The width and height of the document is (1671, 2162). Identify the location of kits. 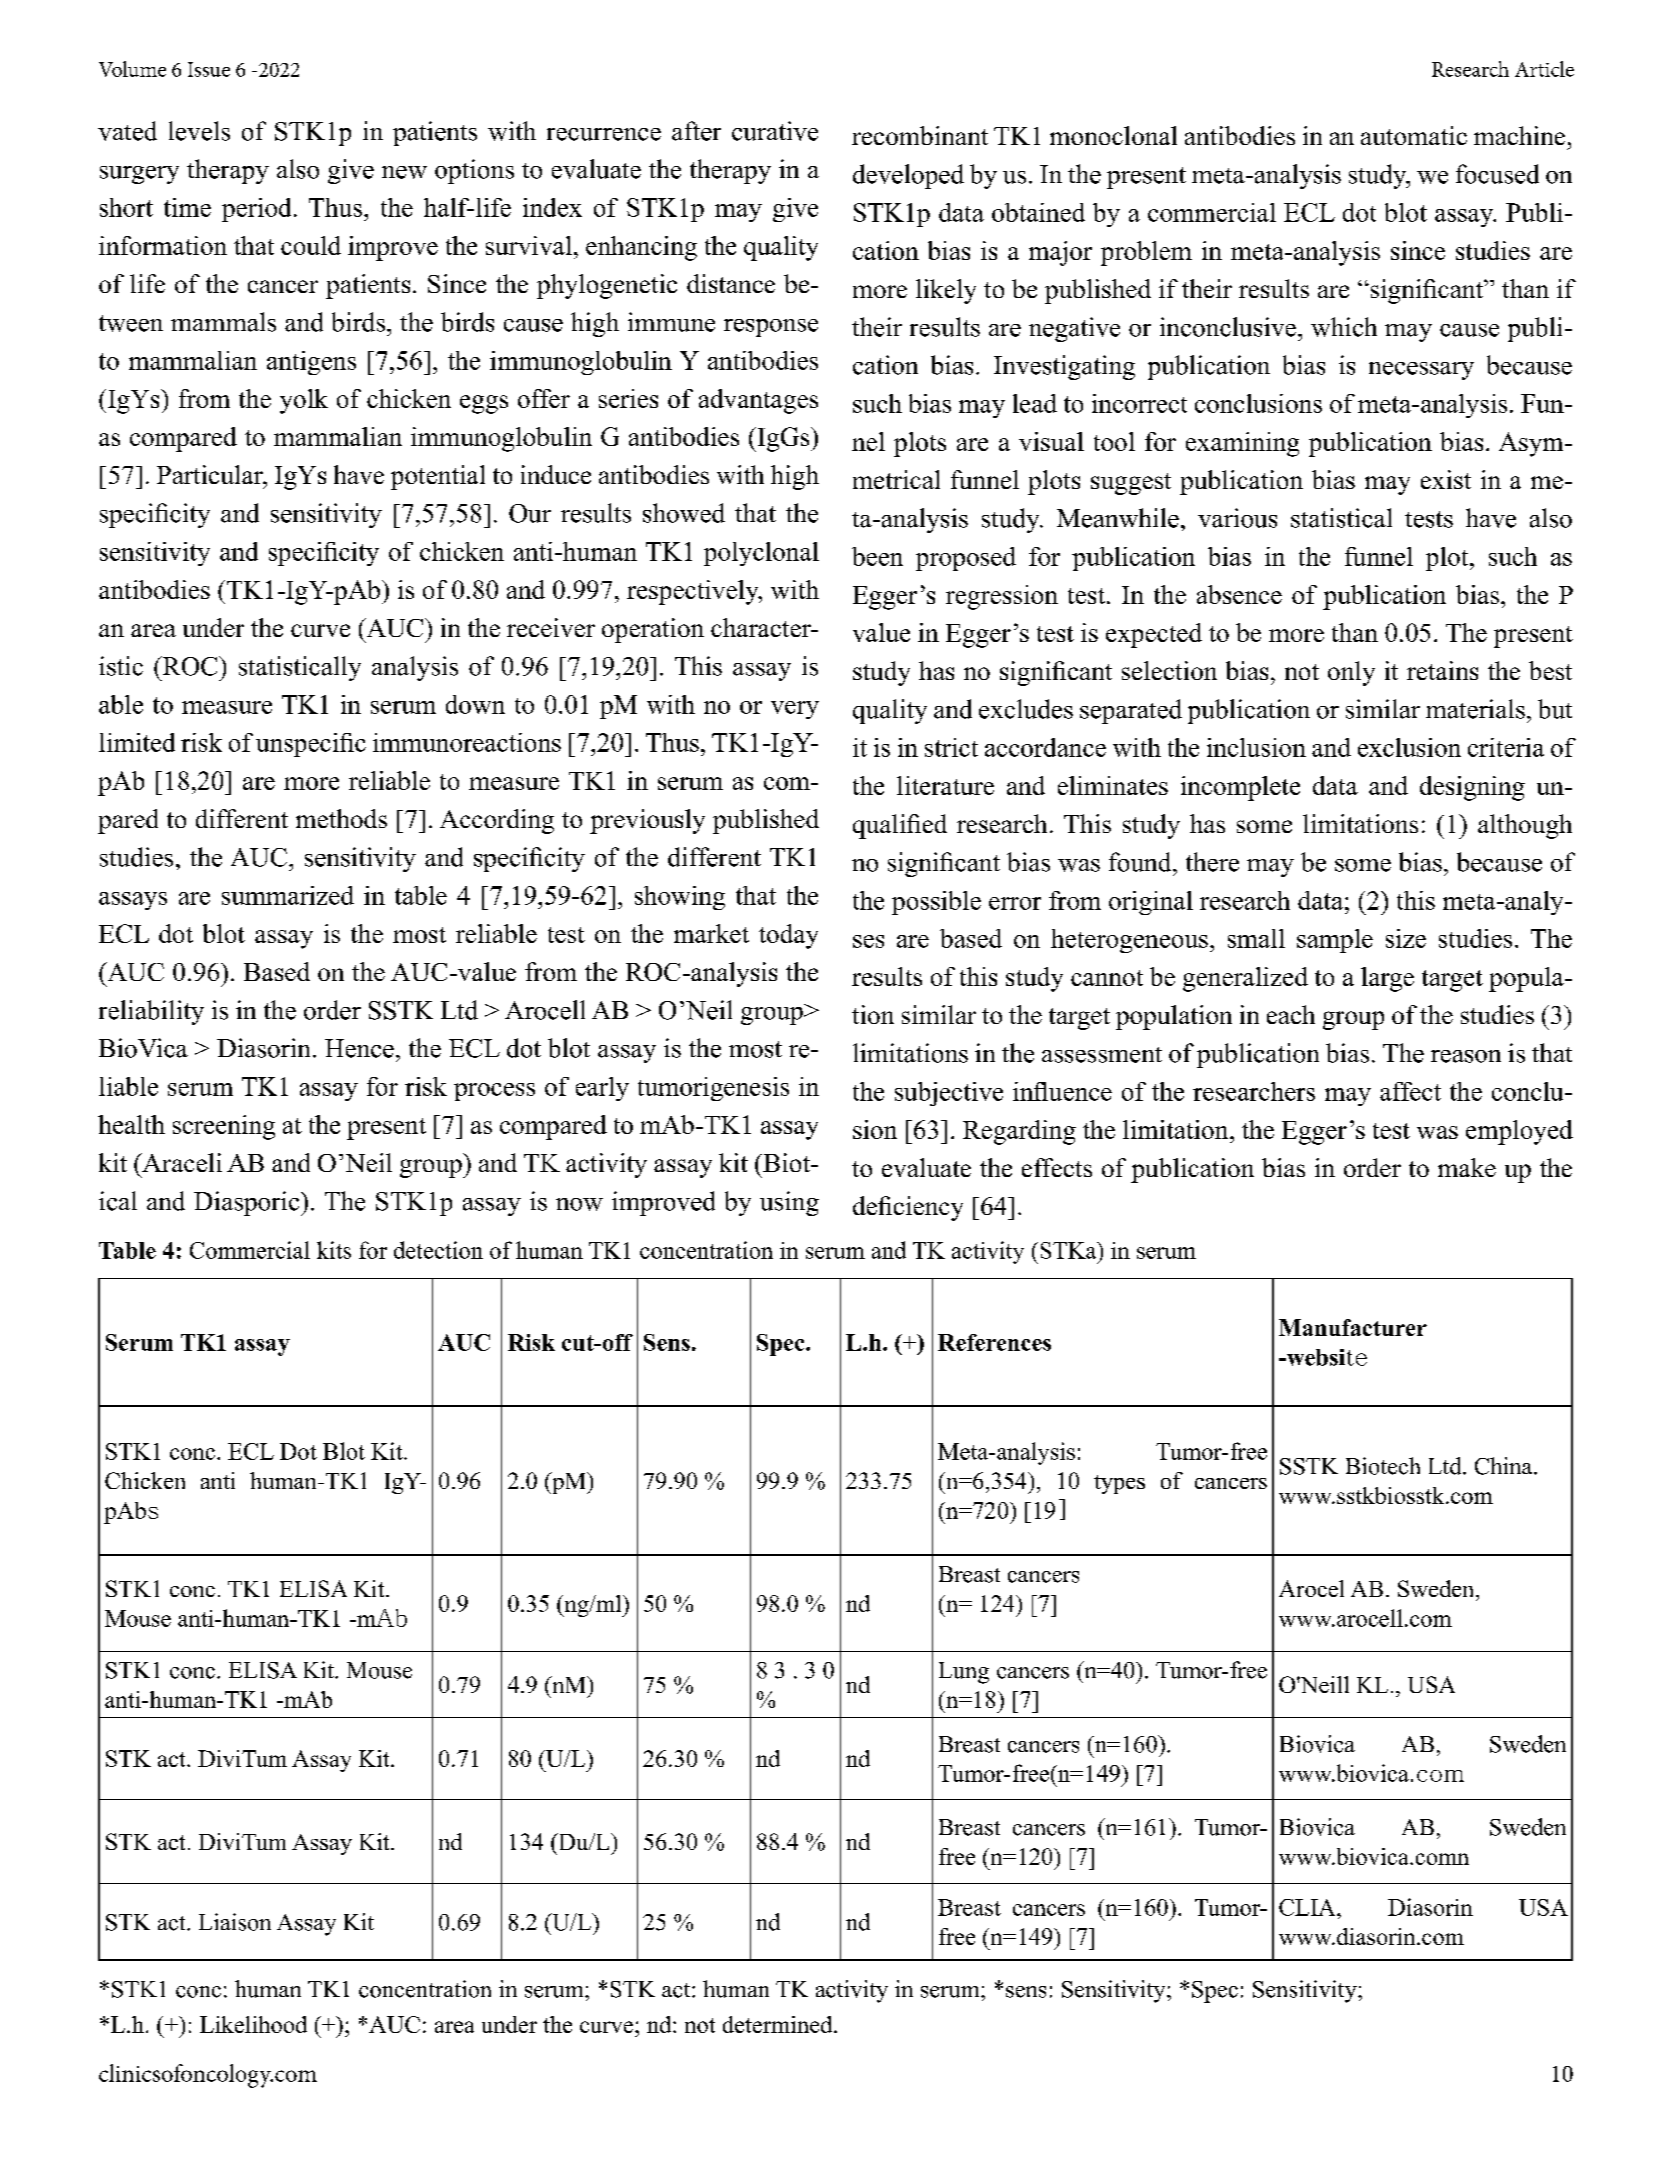
(334, 1250).
